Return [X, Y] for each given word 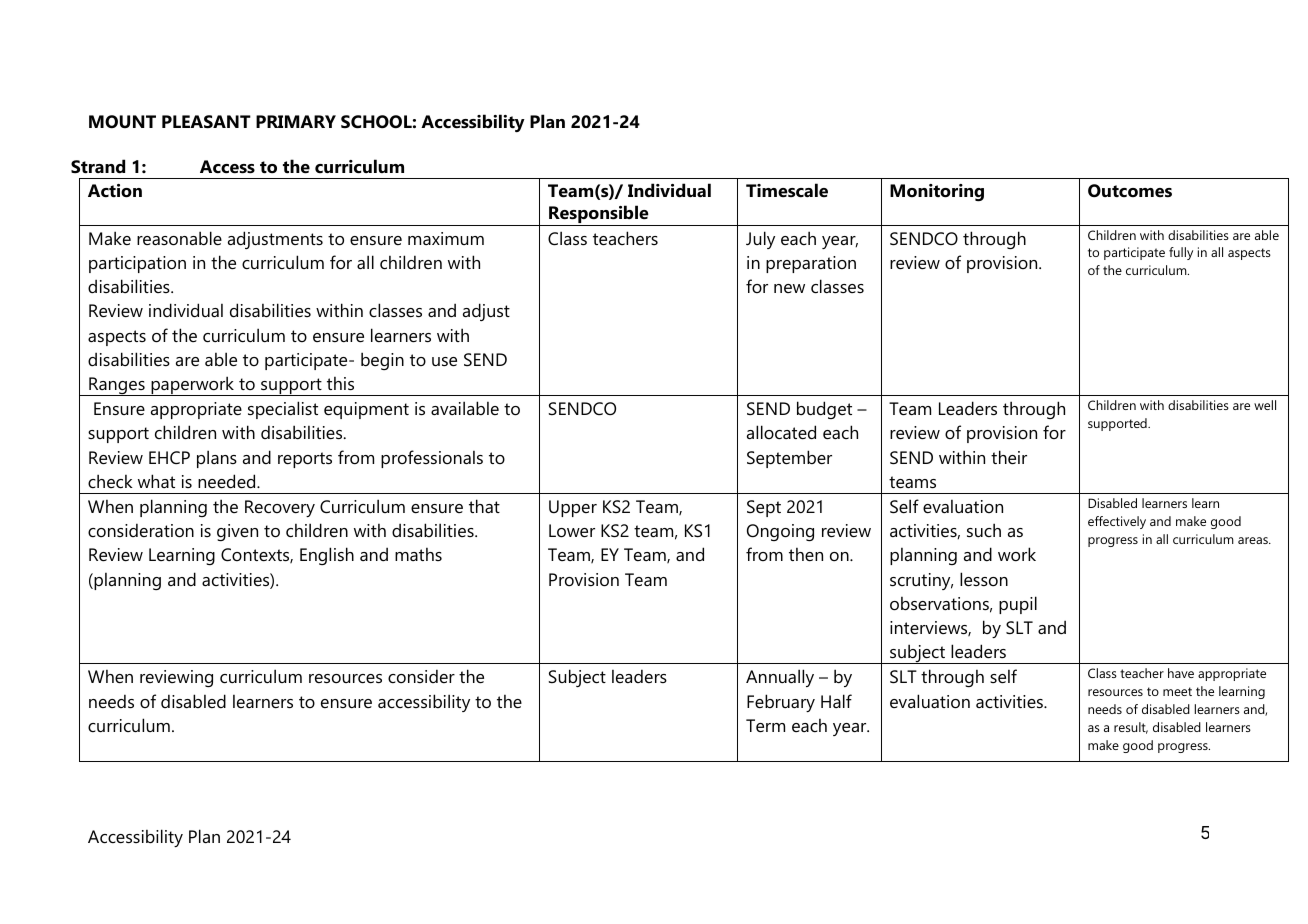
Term [765, 725]
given [237, 532]
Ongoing [780, 532]
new [789, 288]
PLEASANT [206, 122]
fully [1181, 253]
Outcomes [1130, 191]
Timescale [787, 190]
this [340, 383]
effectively [1117, 522]
